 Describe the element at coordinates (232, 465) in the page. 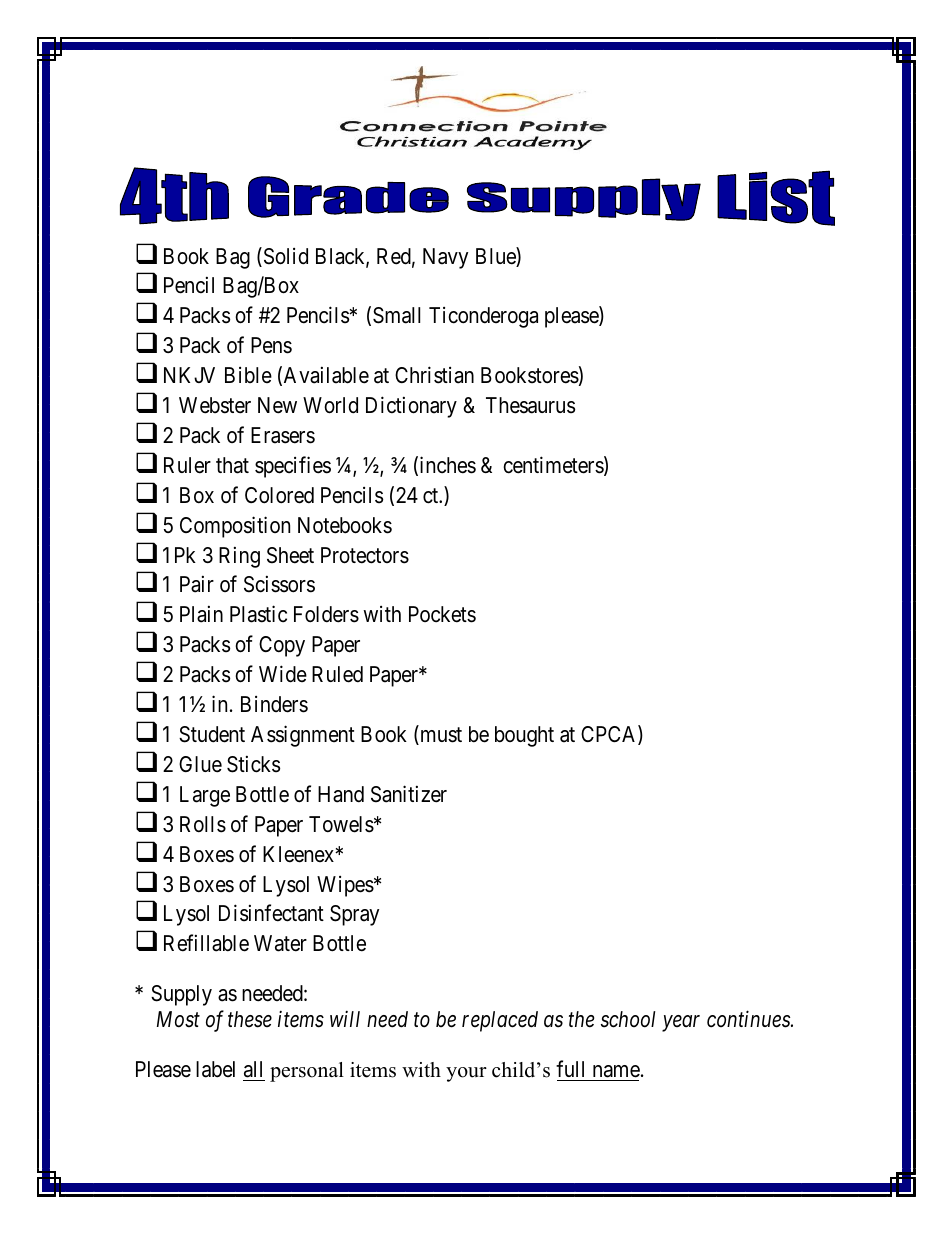

I see `that` at that location.
